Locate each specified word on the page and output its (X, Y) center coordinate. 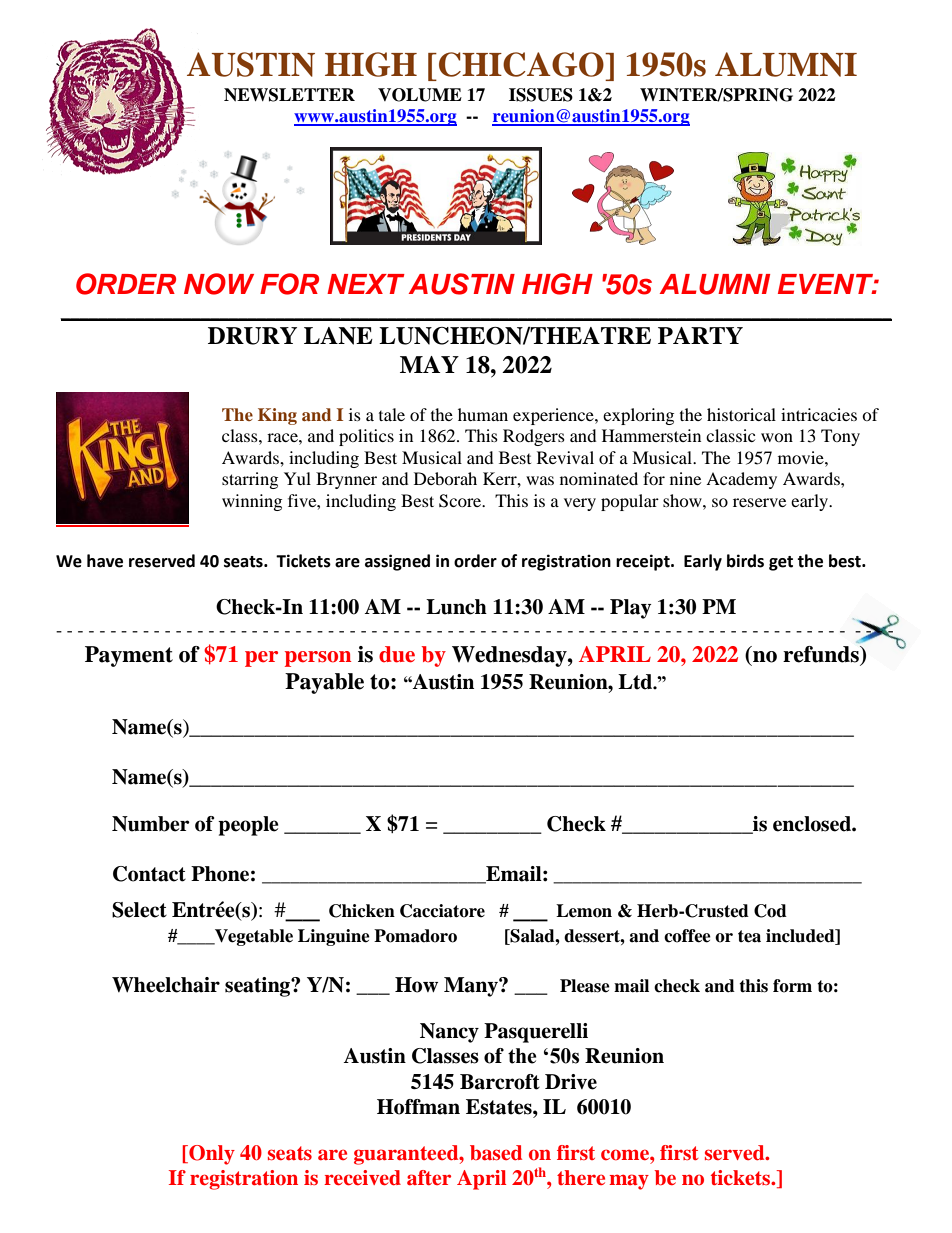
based (496, 1152)
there (581, 1177)
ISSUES (541, 95)
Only (211, 1155)
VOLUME (420, 95)
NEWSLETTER (289, 95)
